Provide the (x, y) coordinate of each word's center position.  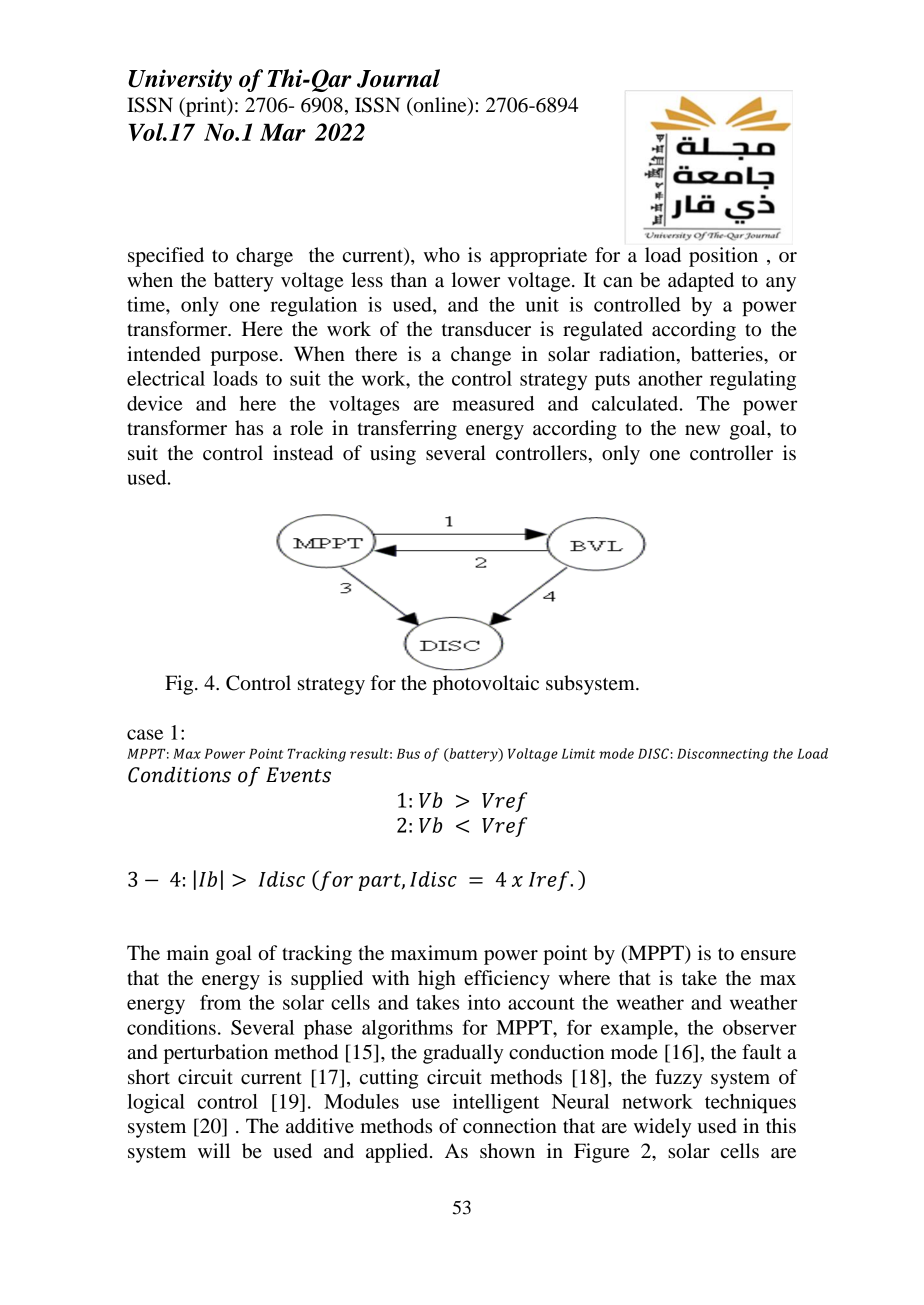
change (481, 356)
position (723, 257)
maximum (434, 953)
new (702, 430)
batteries (728, 354)
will (214, 1150)
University (180, 80)
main (188, 953)
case (145, 734)
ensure (768, 955)
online (440, 105)
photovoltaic (486, 685)
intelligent (496, 1103)
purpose (246, 358)
